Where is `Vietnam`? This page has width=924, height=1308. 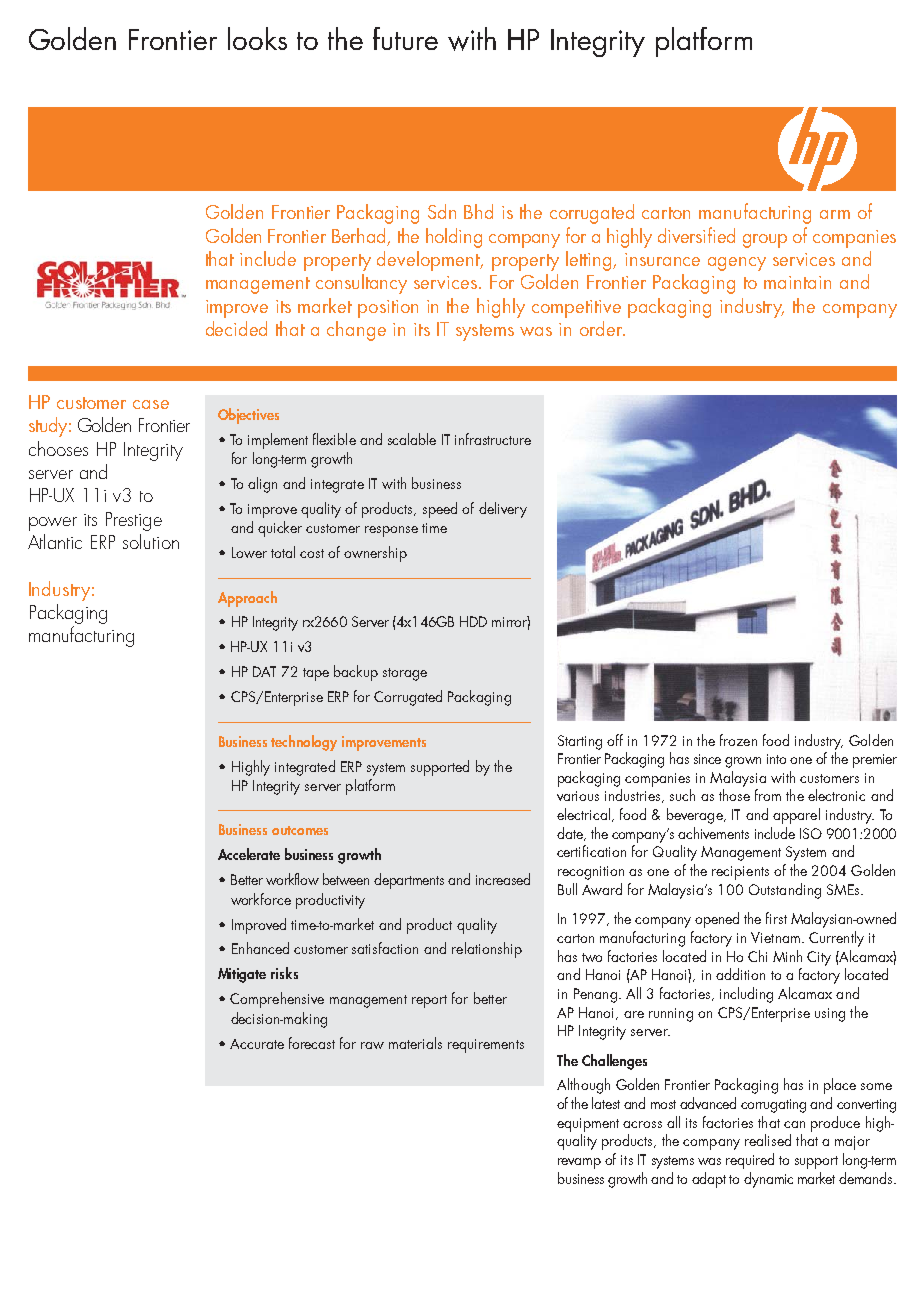 Vietnam is located at coordinates (775, 937).
